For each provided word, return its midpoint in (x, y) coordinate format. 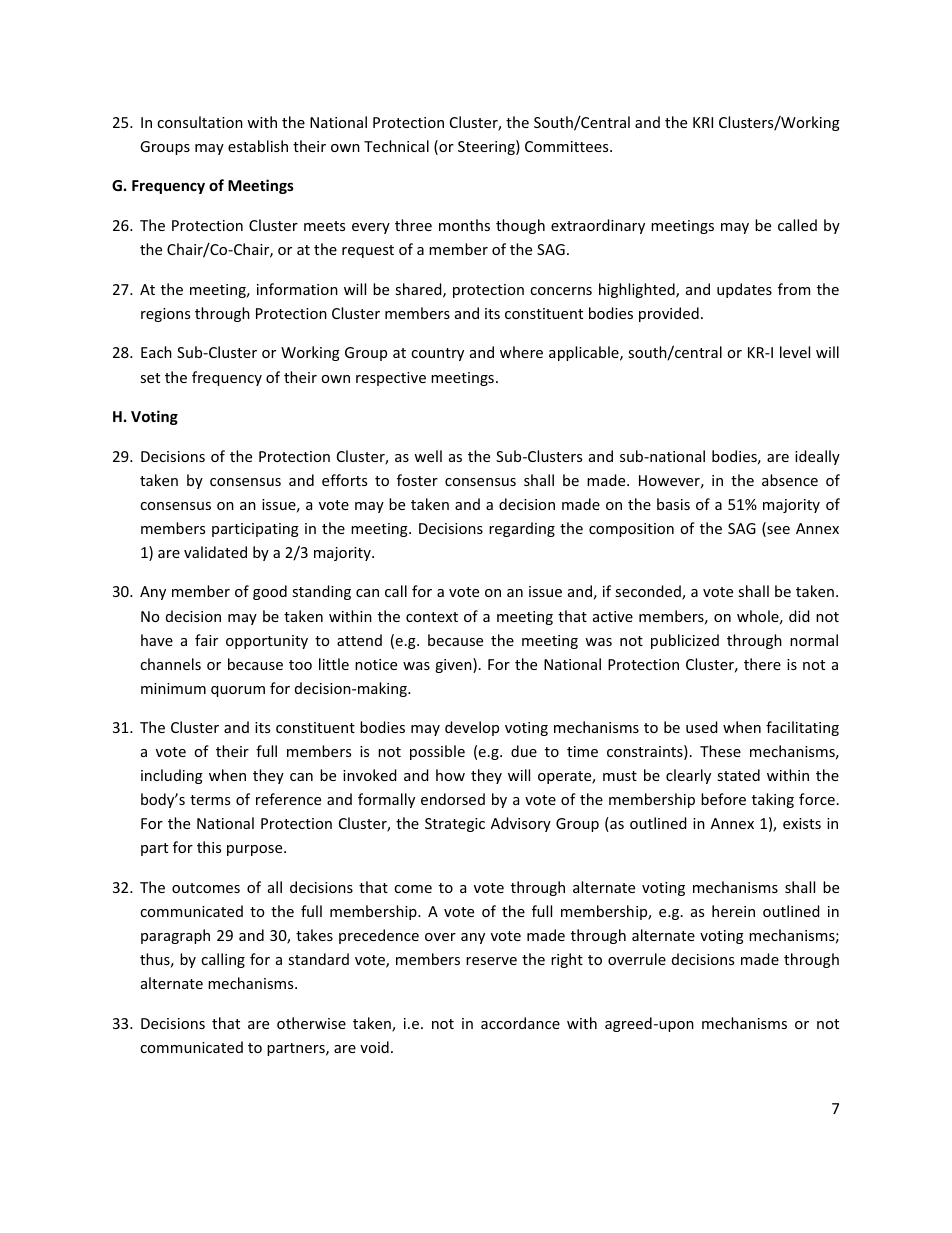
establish (258, 146)
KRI (703, 122)
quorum (238, 691)
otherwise (311, 1023)
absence (790, 480)
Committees (568, 146)
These (720, 751)
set (150, 378)
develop (472, 728)
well (428, 456)
